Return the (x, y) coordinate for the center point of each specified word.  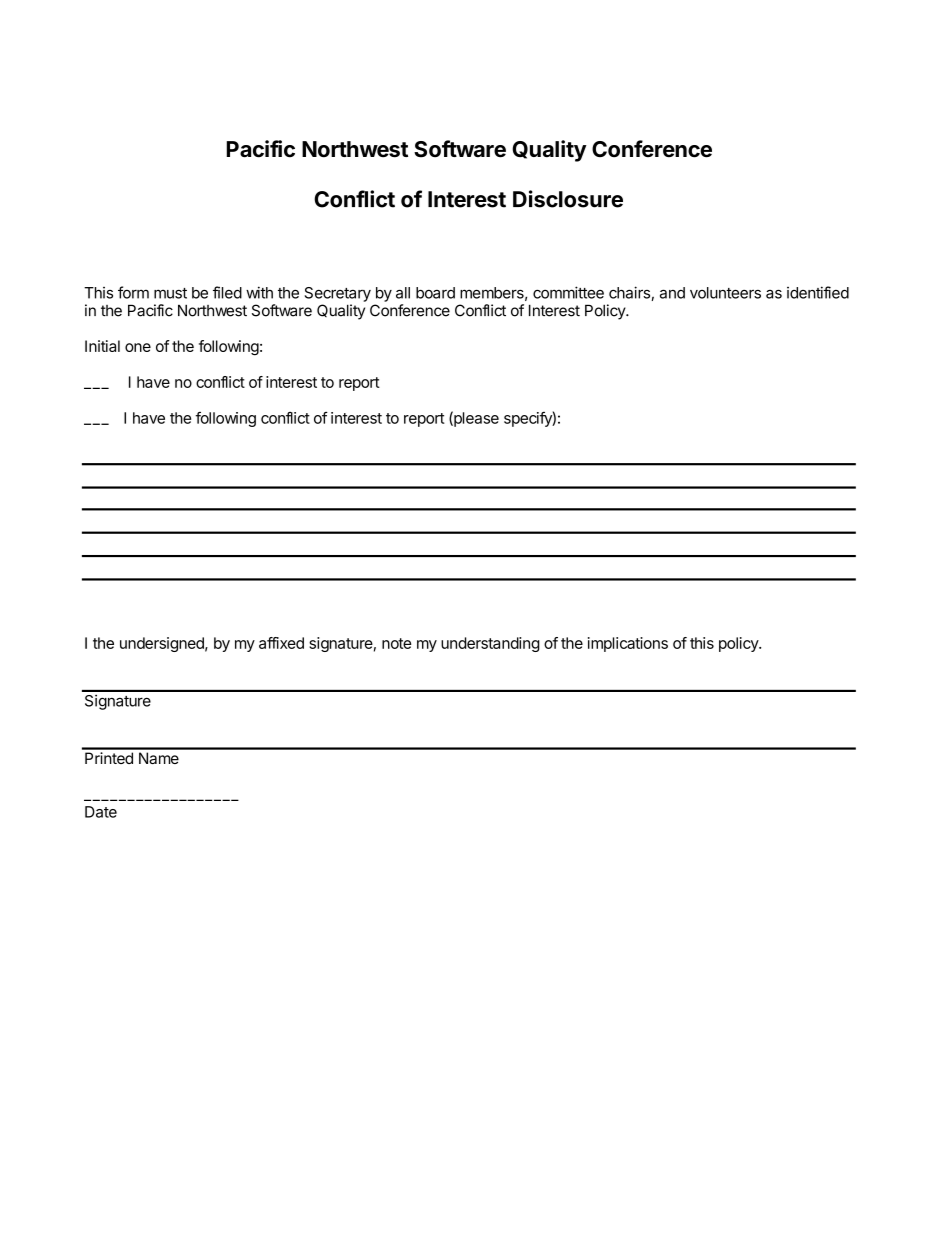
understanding (490, 644)
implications (628, 644)
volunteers (725, 293)
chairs (629, 292)
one (138, 347)
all (403, 293)
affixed (281, 643)
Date (101, 812)
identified (818, 292)
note (396, 643)
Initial (102, 346)
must (170, 293)
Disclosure (568, 199)
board (435, 293)
